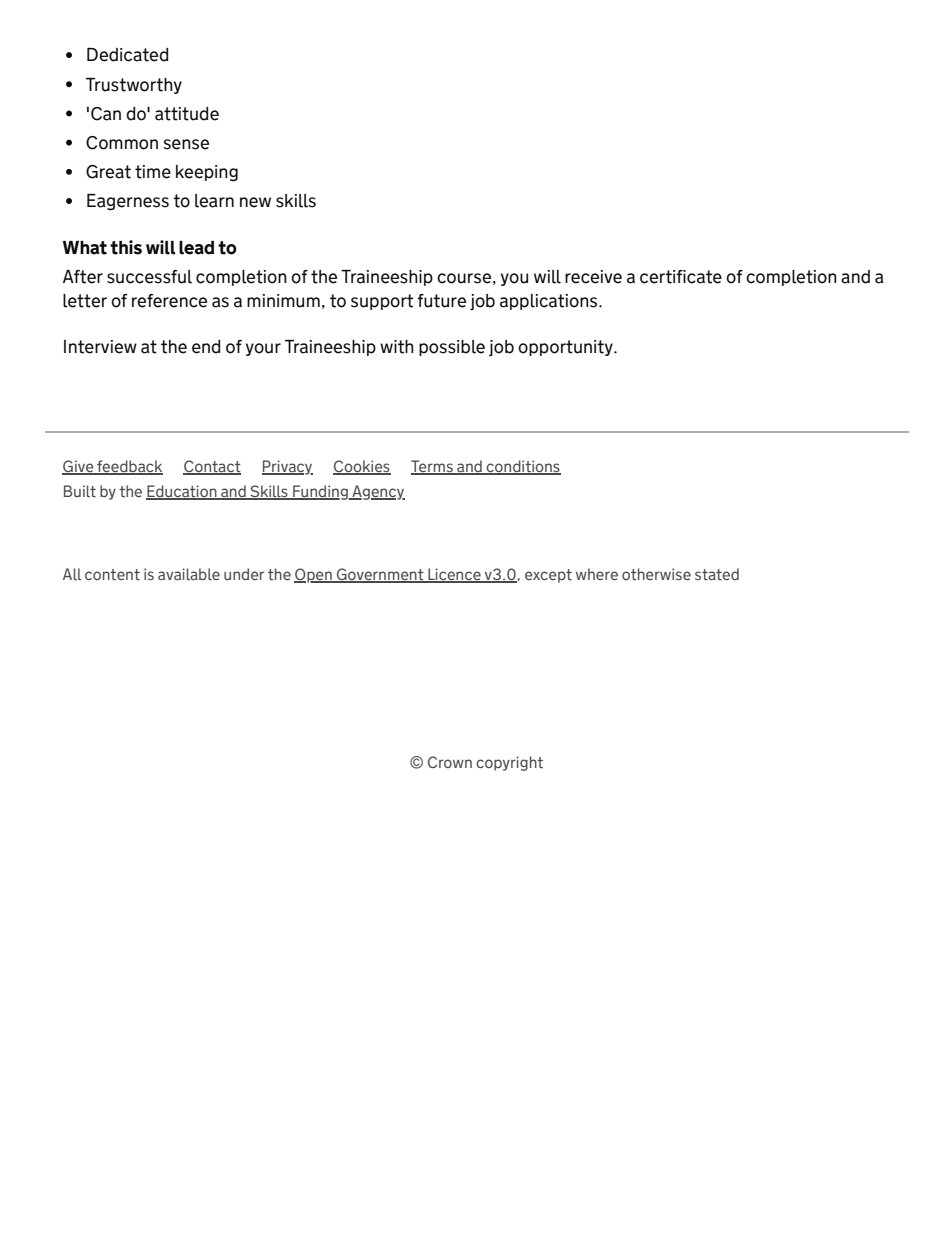 This screenshot has height=1233, width=952. I want to click on opportunity, so click(566, 348).
